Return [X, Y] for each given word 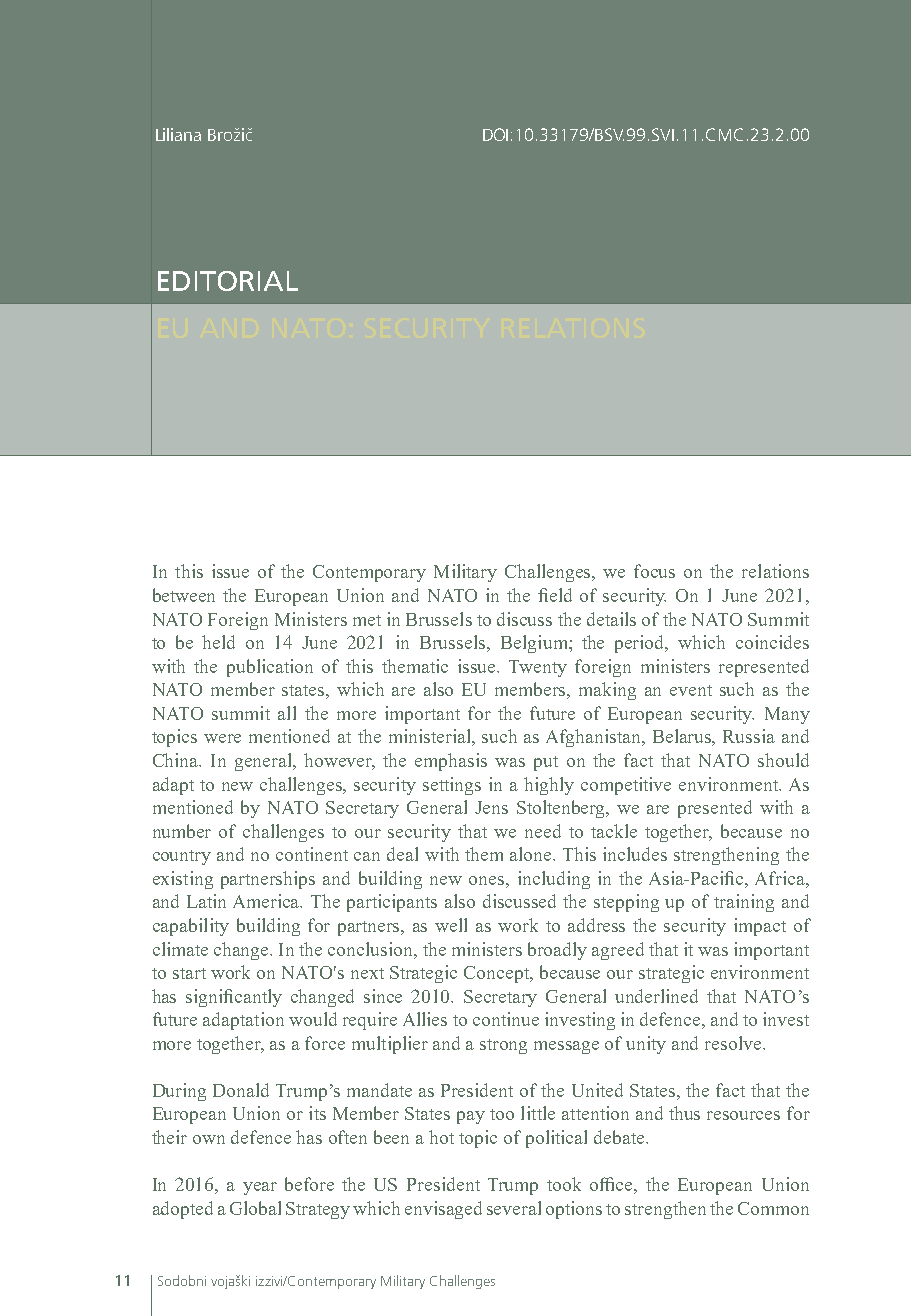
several [514, 1208]
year [260, 1188]
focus [654, 571]
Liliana [178, 134]
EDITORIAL [228, 281]
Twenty [538, 668]
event [691, 690]
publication [270, 668]
